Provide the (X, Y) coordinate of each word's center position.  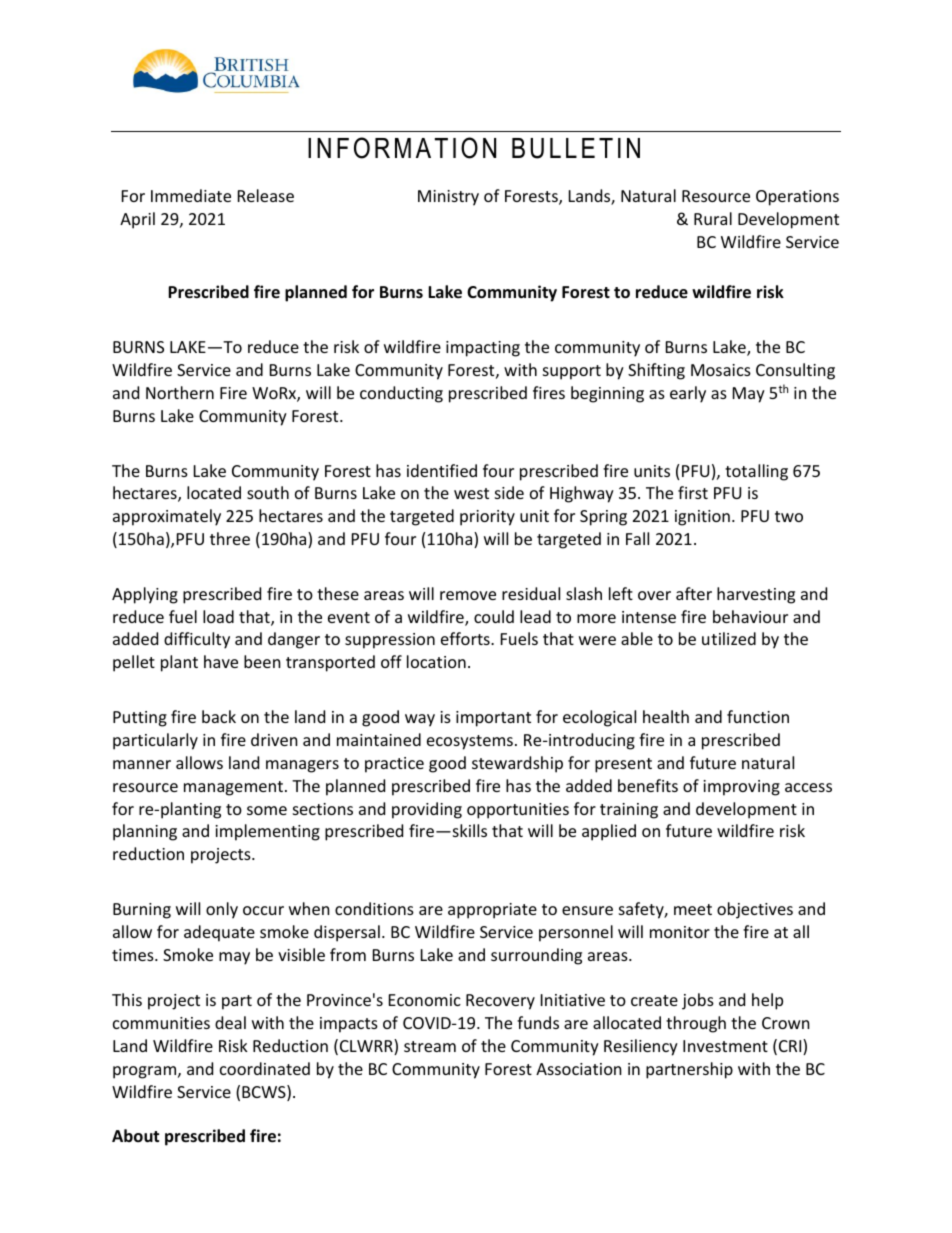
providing (427, 810)
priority (487, 518)
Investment (725, 1046)
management (233, 788)
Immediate (191, 195)
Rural (713, 218)
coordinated (265, 1068)
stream (430, 1046)
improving (741, 788)
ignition (702, 518)
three (230, 538)
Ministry (448, 198)
